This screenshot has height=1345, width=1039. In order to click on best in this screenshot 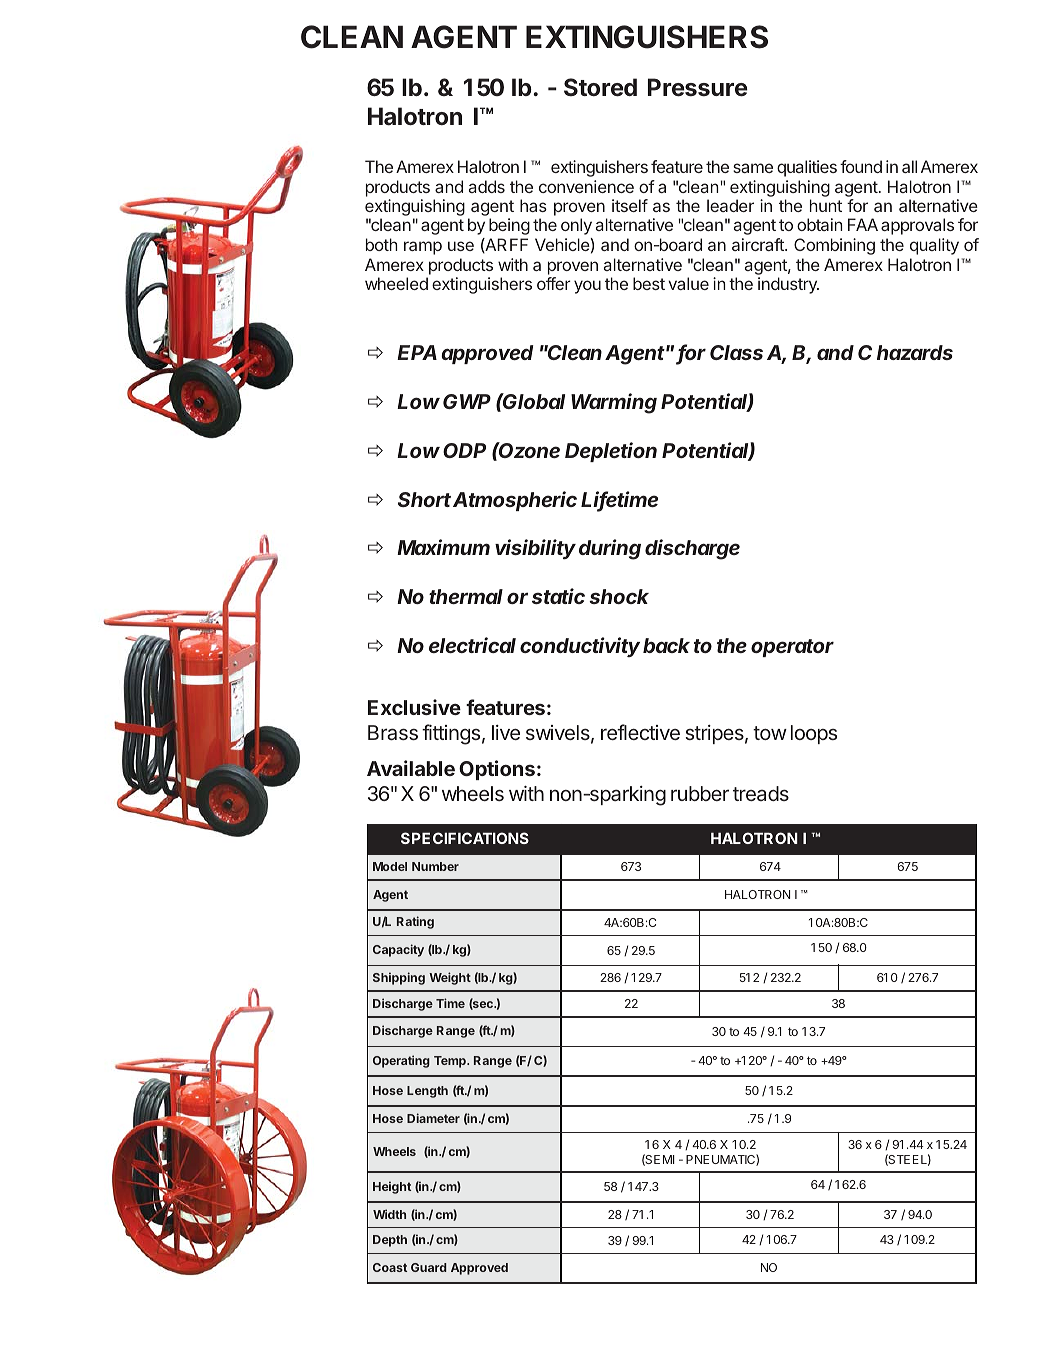, I will do `click(649, 283)`.
